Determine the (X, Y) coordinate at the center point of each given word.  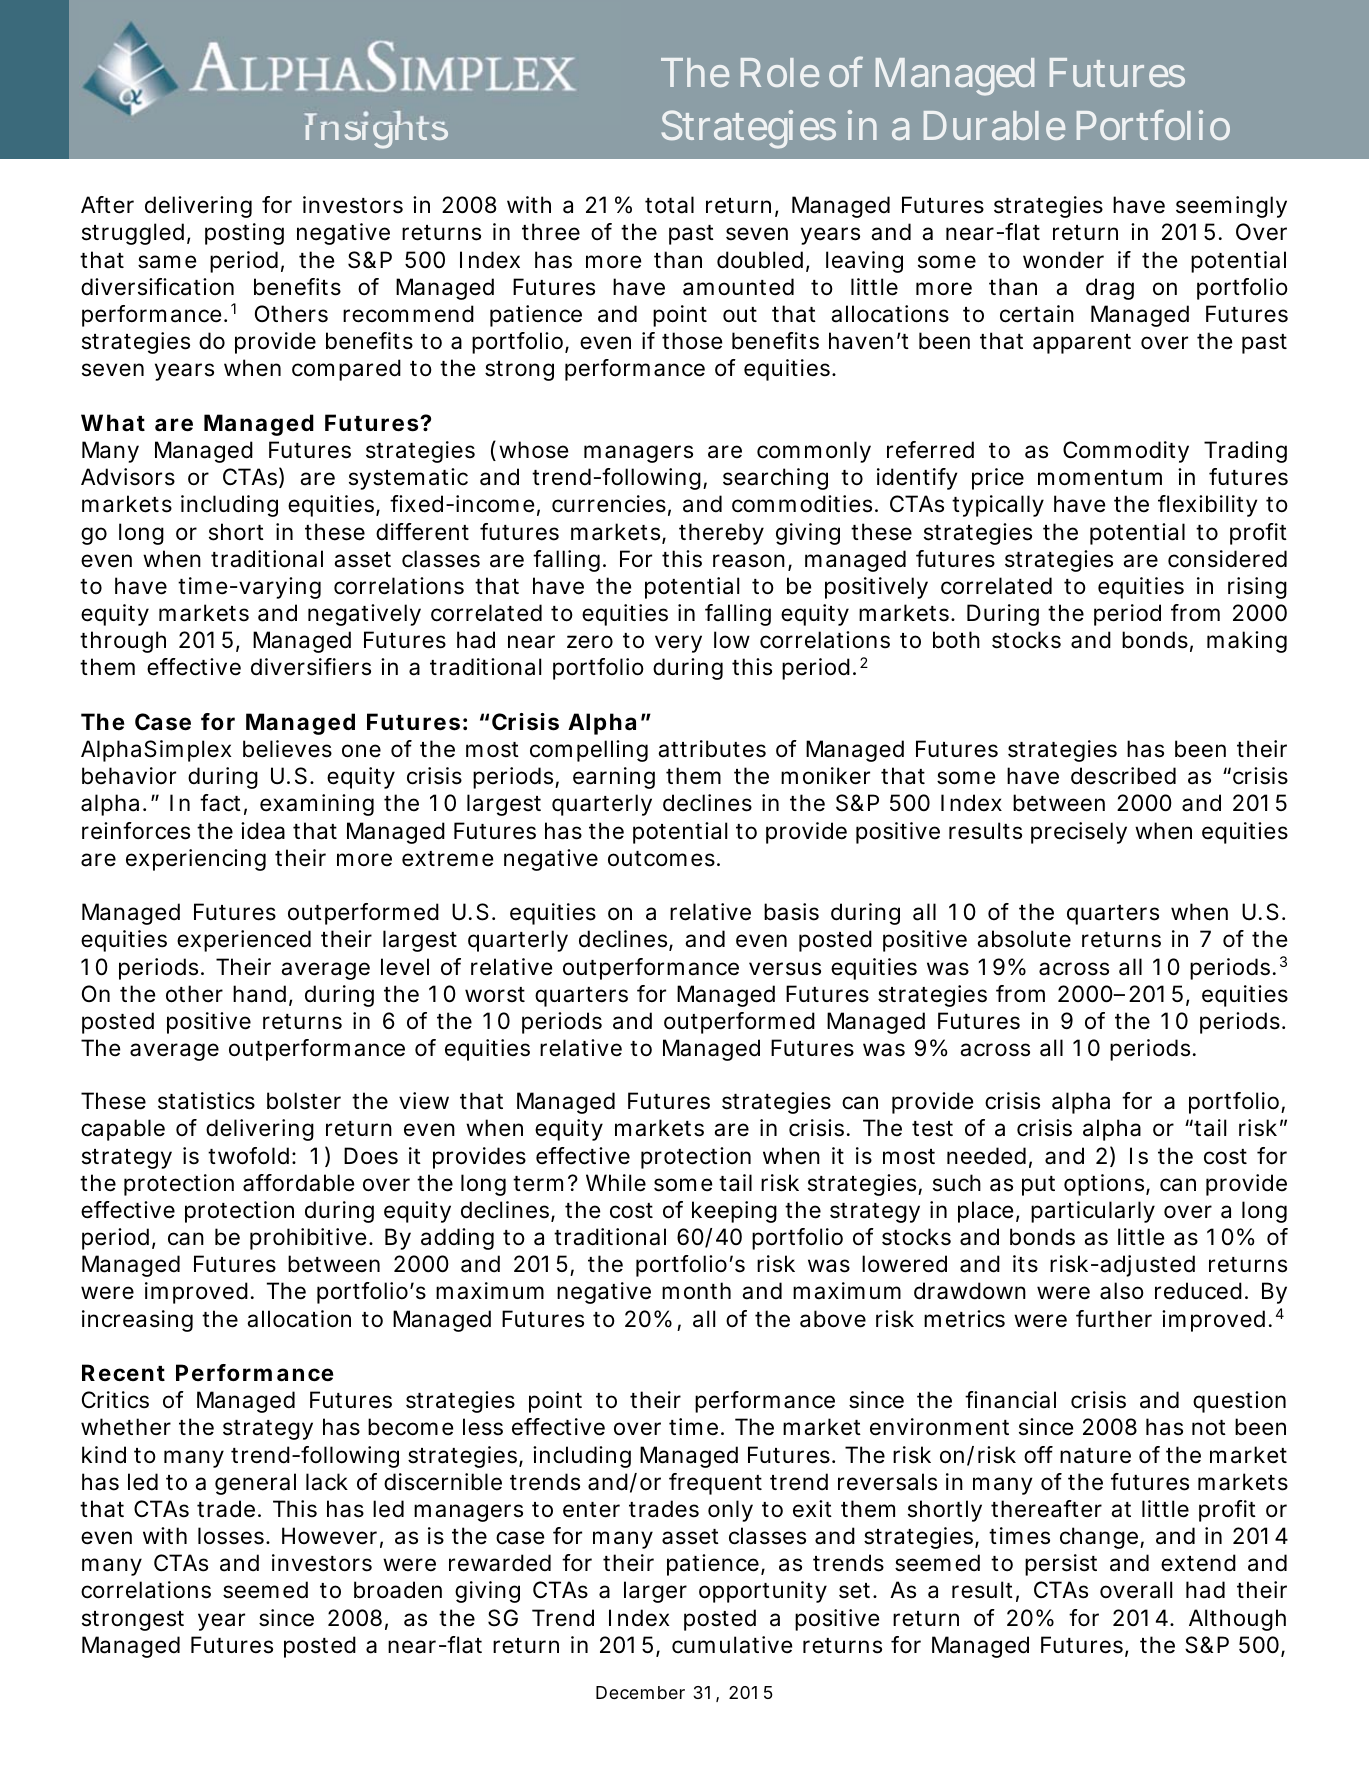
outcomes (663, 859)
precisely (1079, 833)
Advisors (128, 477)
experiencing (196, 860)
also (1122, 1291)
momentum (1100, 478)
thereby (721, 534)
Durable (994, 125)
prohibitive (310, 1239)
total (669, 205)
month (696, 1291)
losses (233, 1536)
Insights (376, 130)
